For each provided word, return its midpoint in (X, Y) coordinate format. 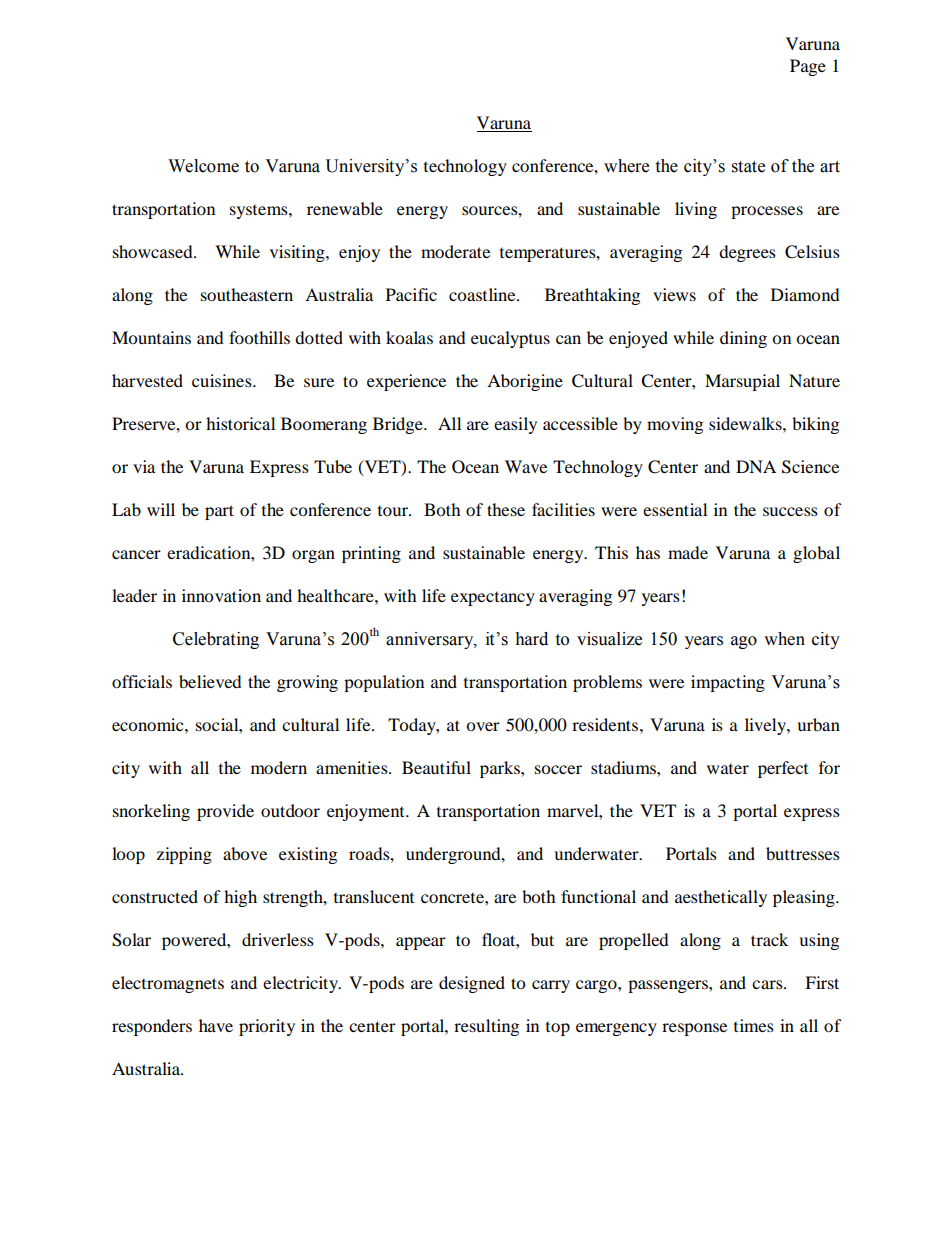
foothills (259, 337)
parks (501, 769)
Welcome (203, 166)
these (506, 509)
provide (225, 812)
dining (743, 339)
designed (472, 984)
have (216, 1025)
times (754, 1025)
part (219, 512)
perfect (783, 769)
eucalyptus (510, 339)
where (626, 166)
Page (808, 67)
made (688, 552)
